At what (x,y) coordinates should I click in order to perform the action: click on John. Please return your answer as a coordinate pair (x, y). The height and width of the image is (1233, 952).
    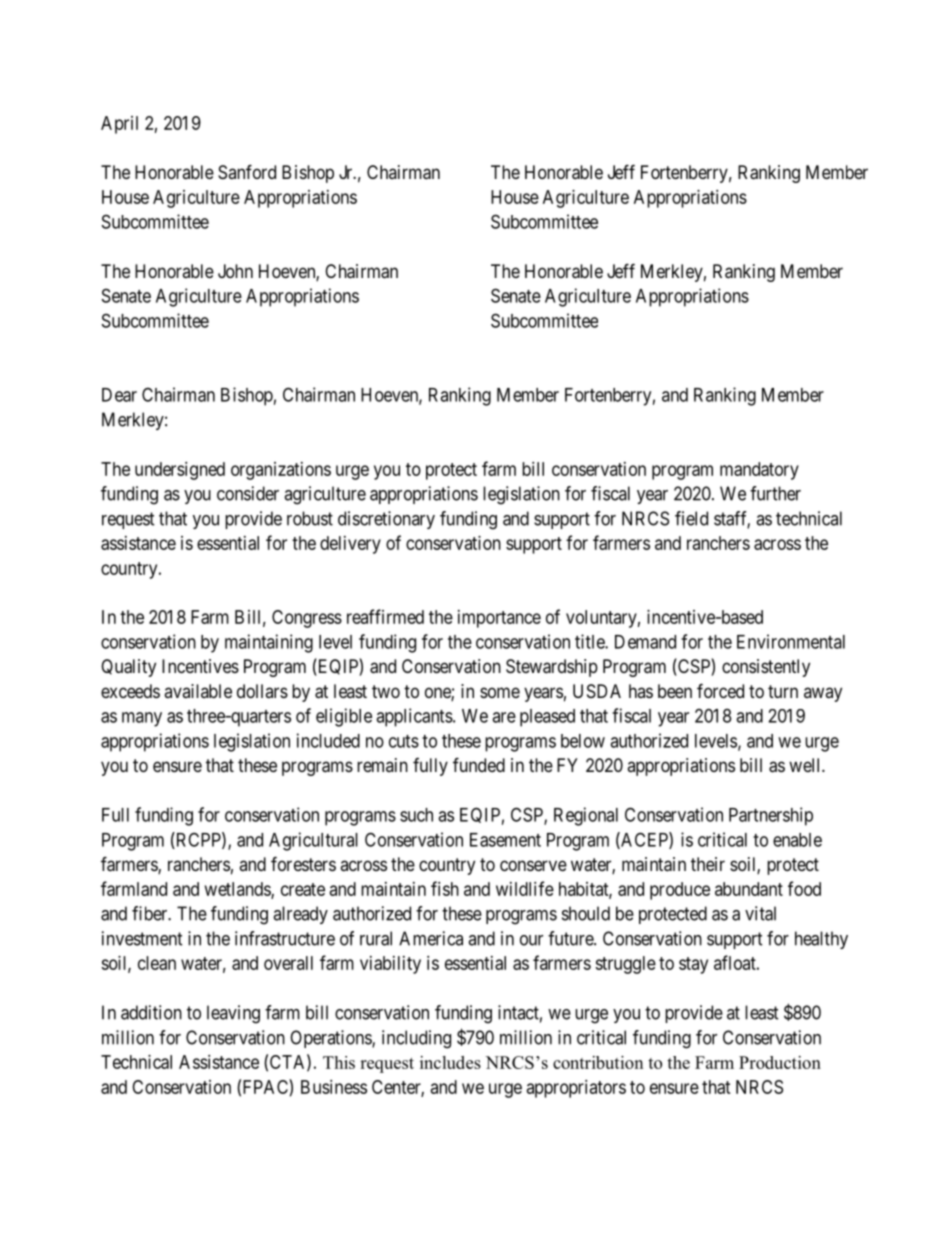
    Looking at the image, I should click on (235, 271).
